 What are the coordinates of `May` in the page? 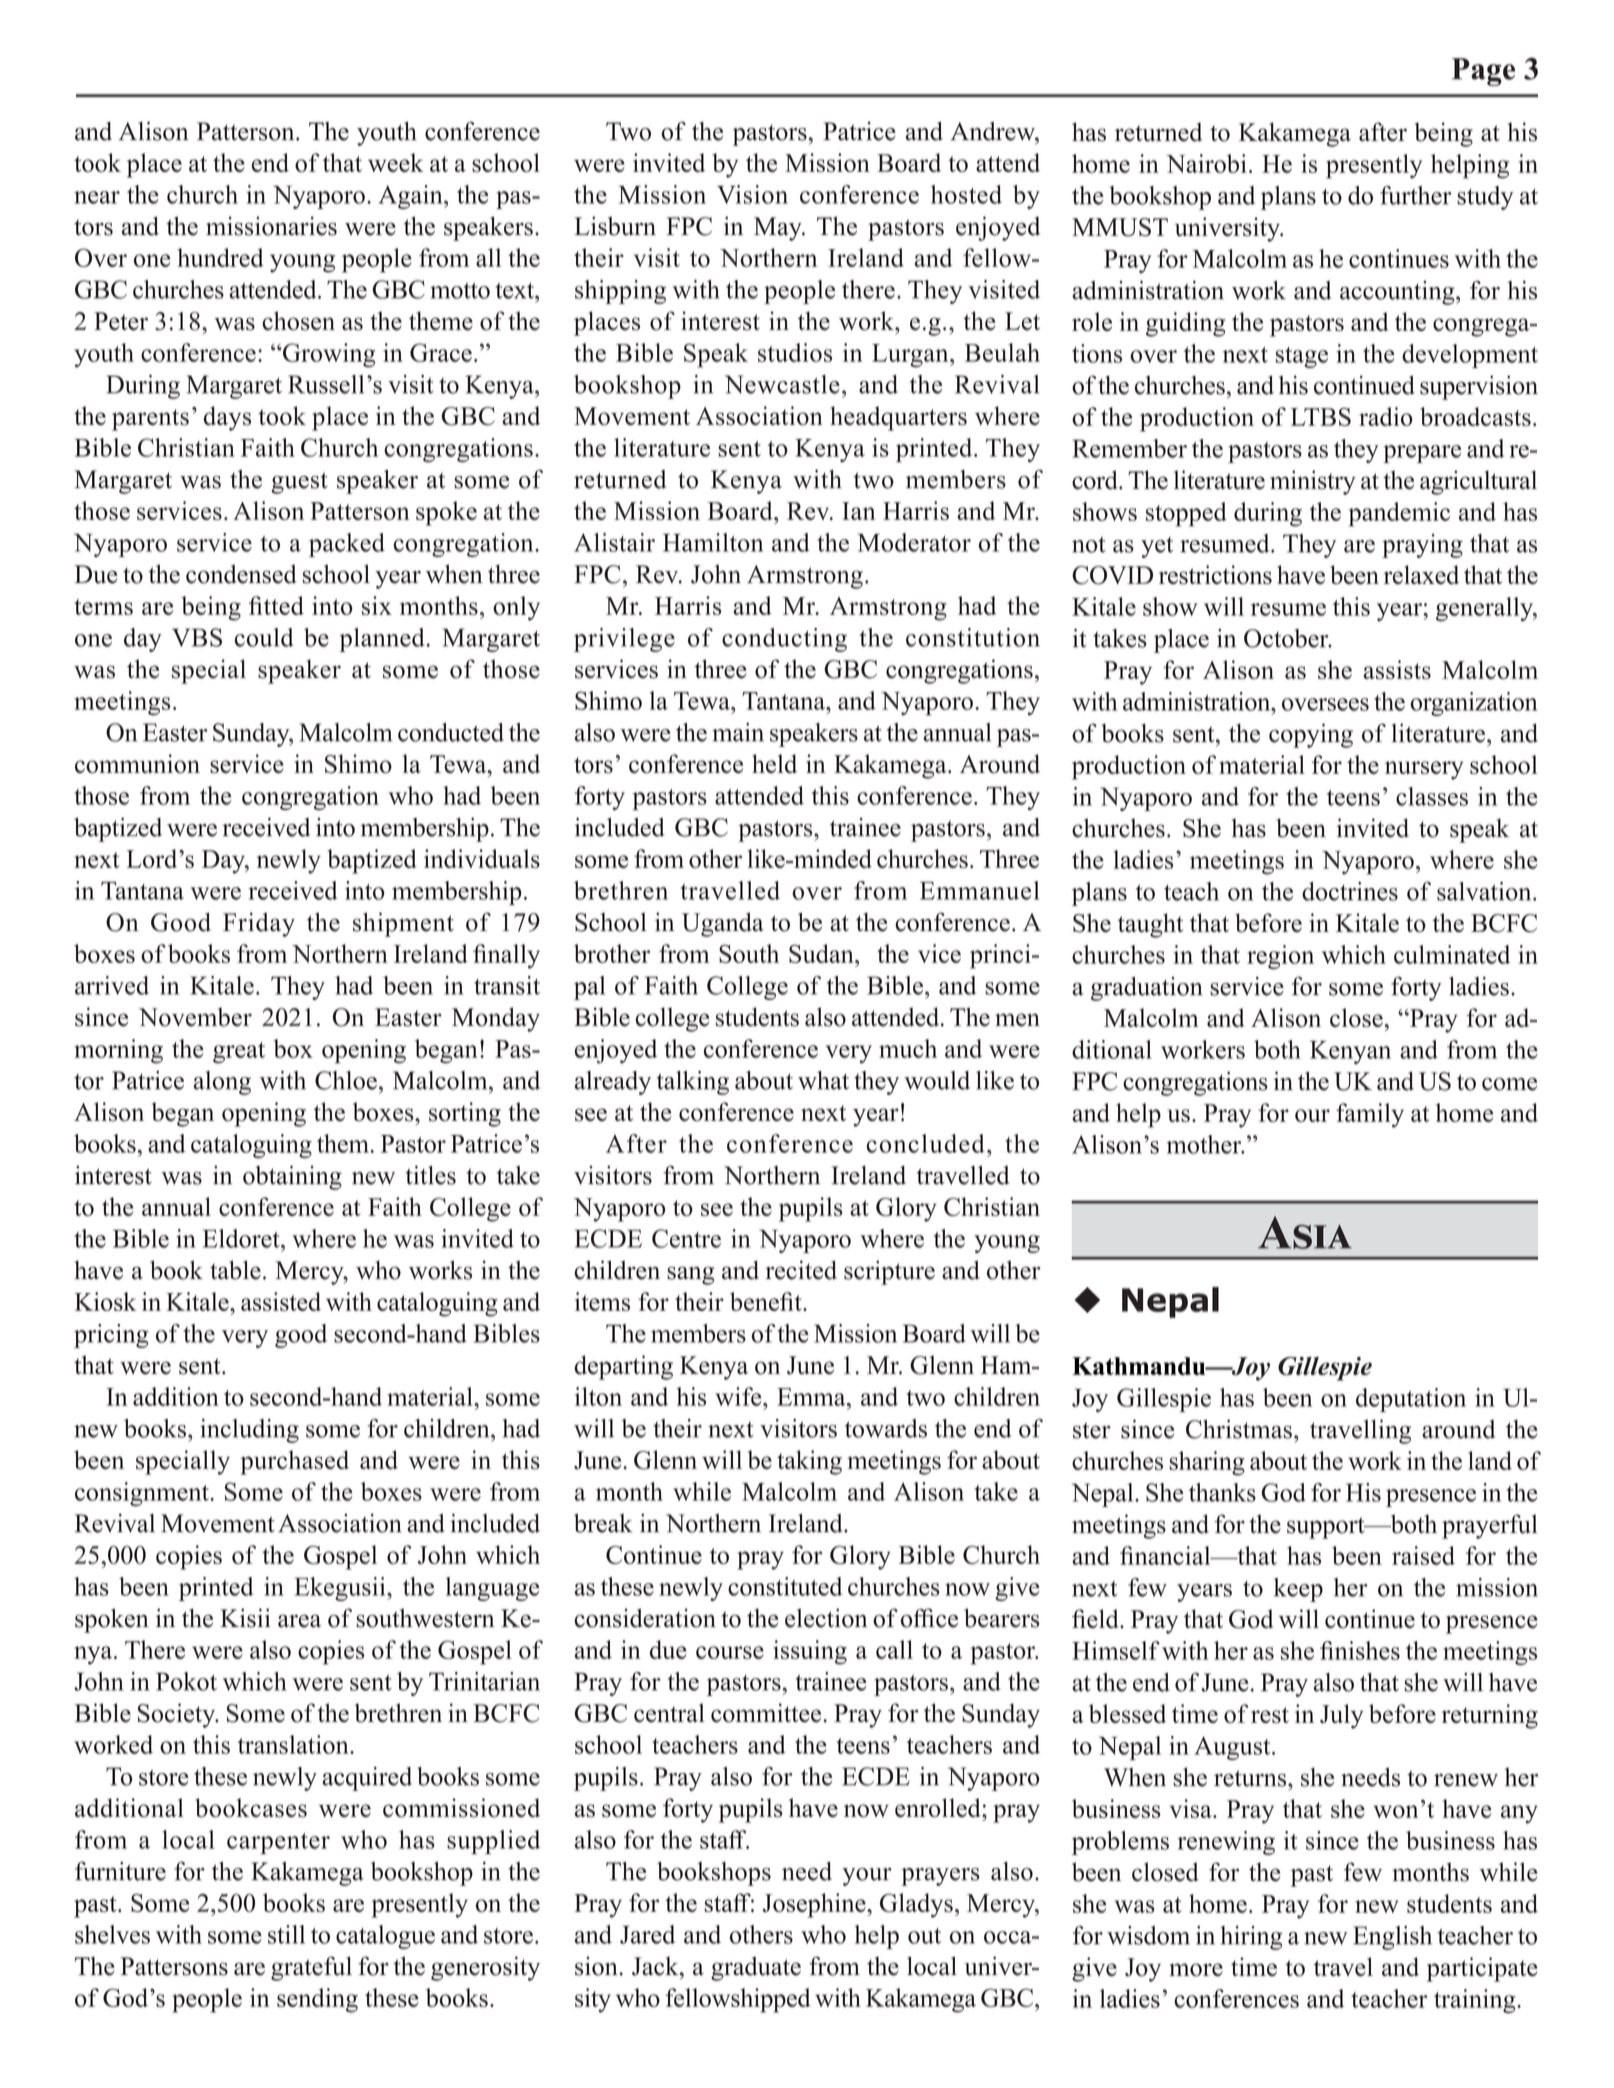 It's located at (779, 229).
